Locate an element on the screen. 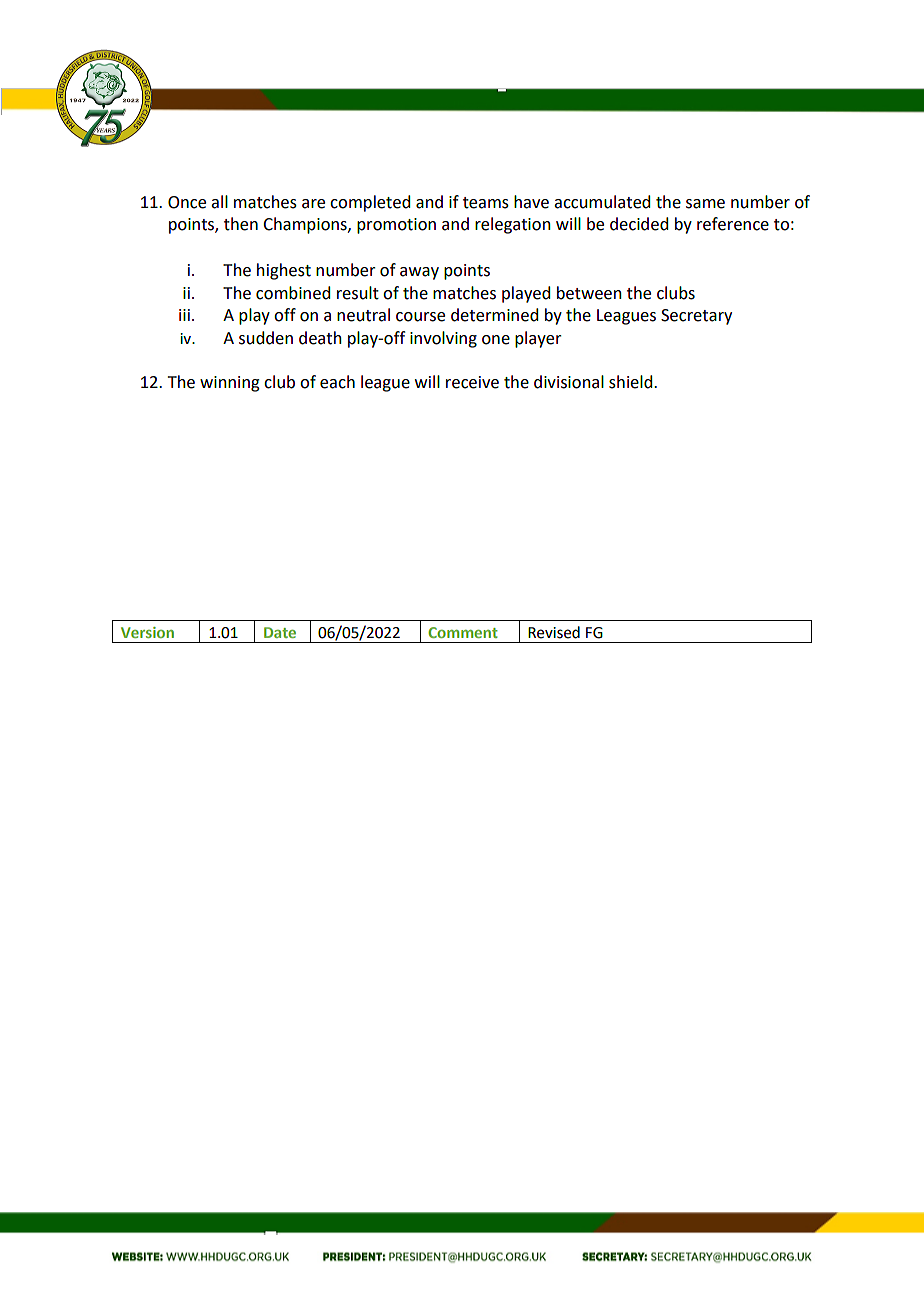 The width and height of the screenshot is (924, 1308). course is located at coordinates (420, 317).
